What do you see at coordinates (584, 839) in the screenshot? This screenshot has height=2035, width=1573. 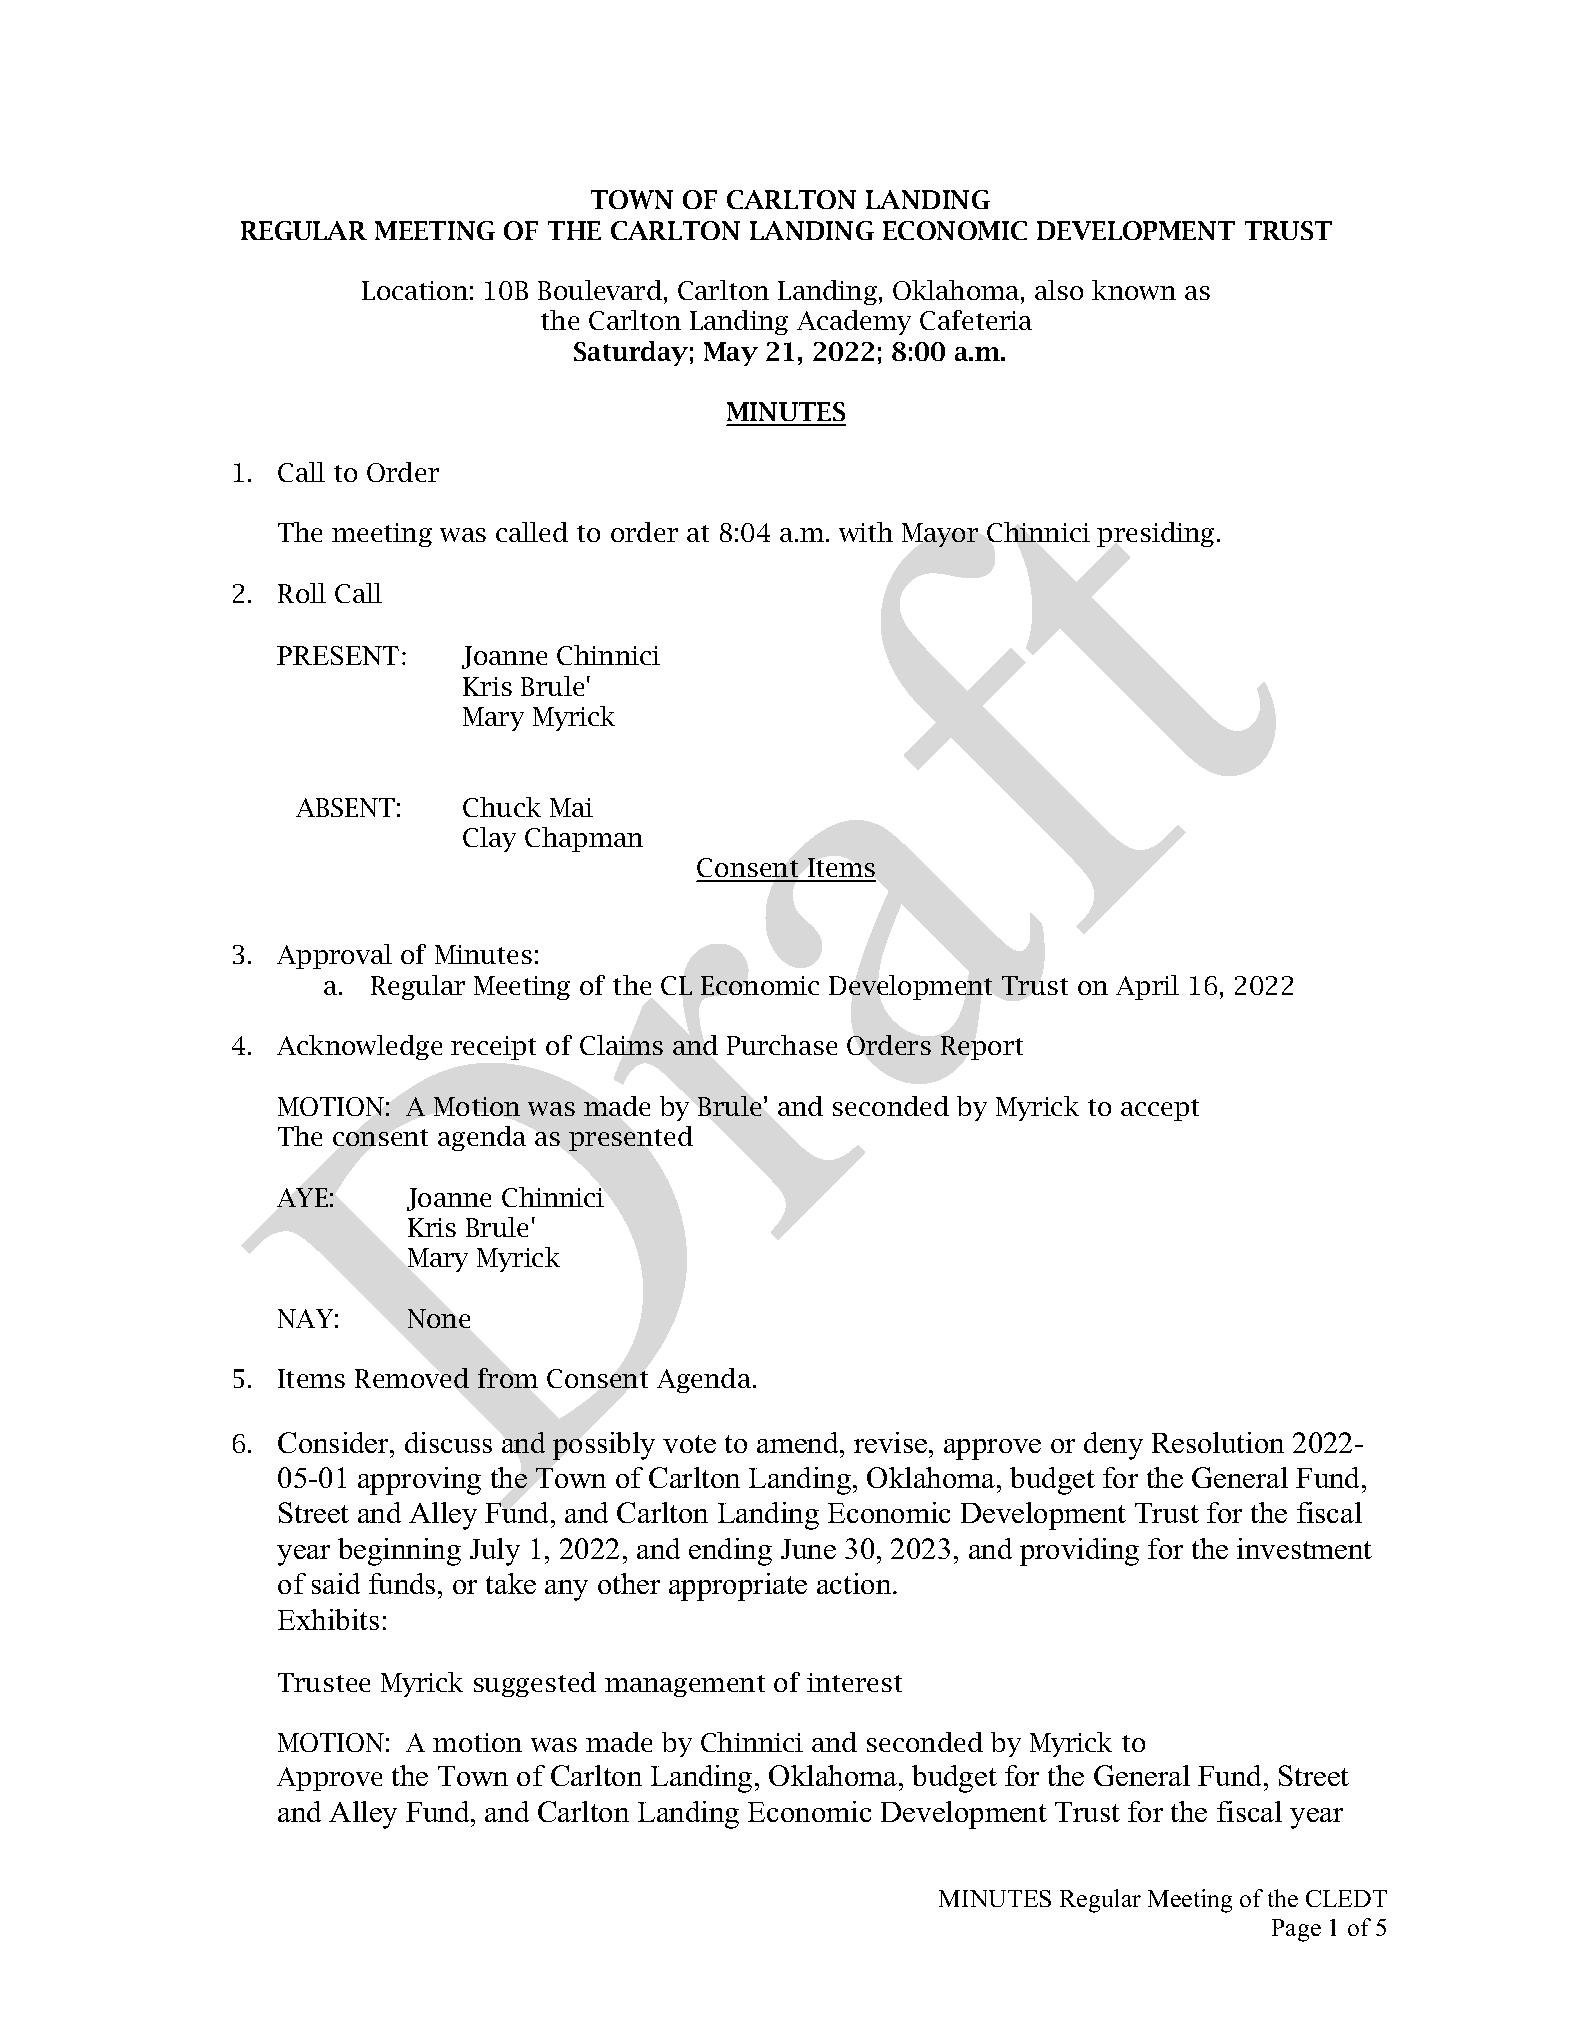 I see `Chapman` at bounding box center [584, 839].
